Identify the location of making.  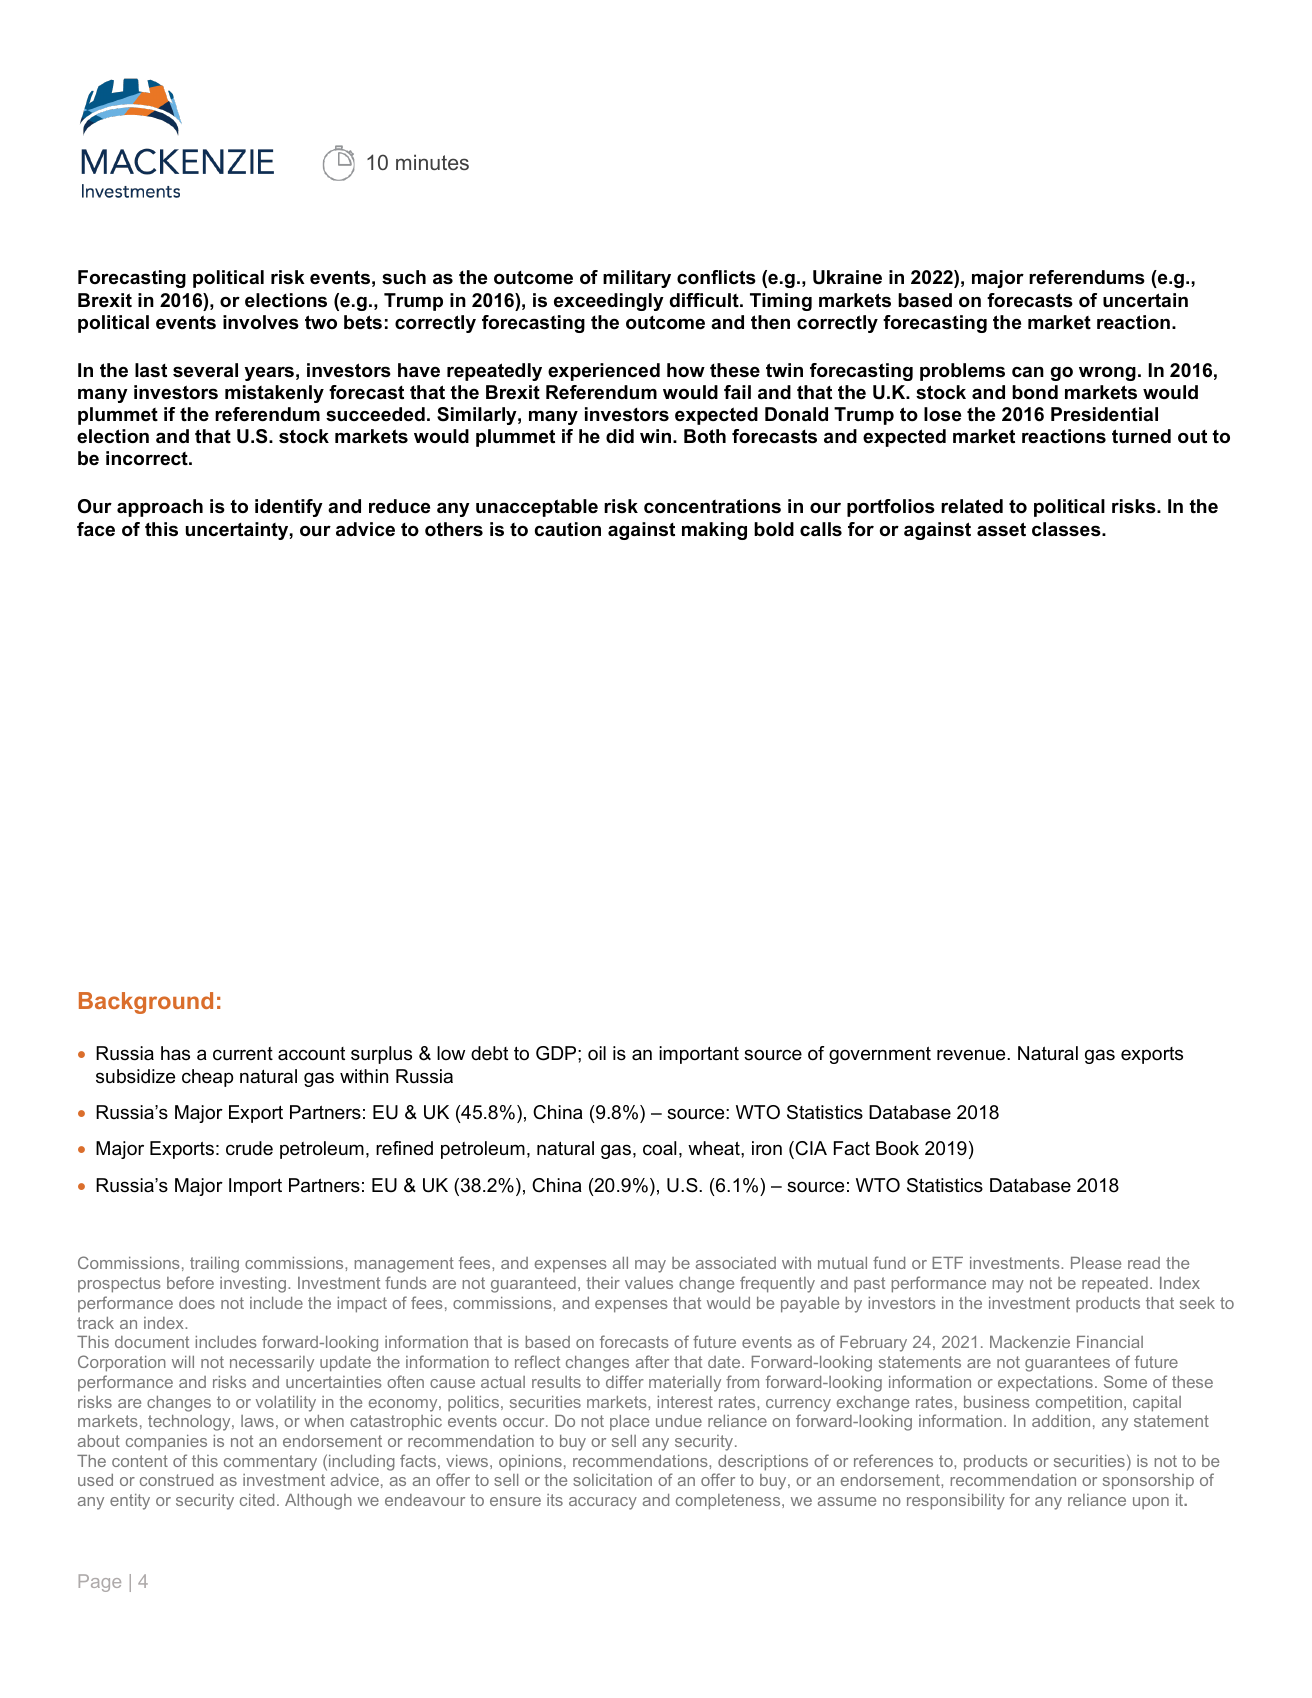
(714, 531).
